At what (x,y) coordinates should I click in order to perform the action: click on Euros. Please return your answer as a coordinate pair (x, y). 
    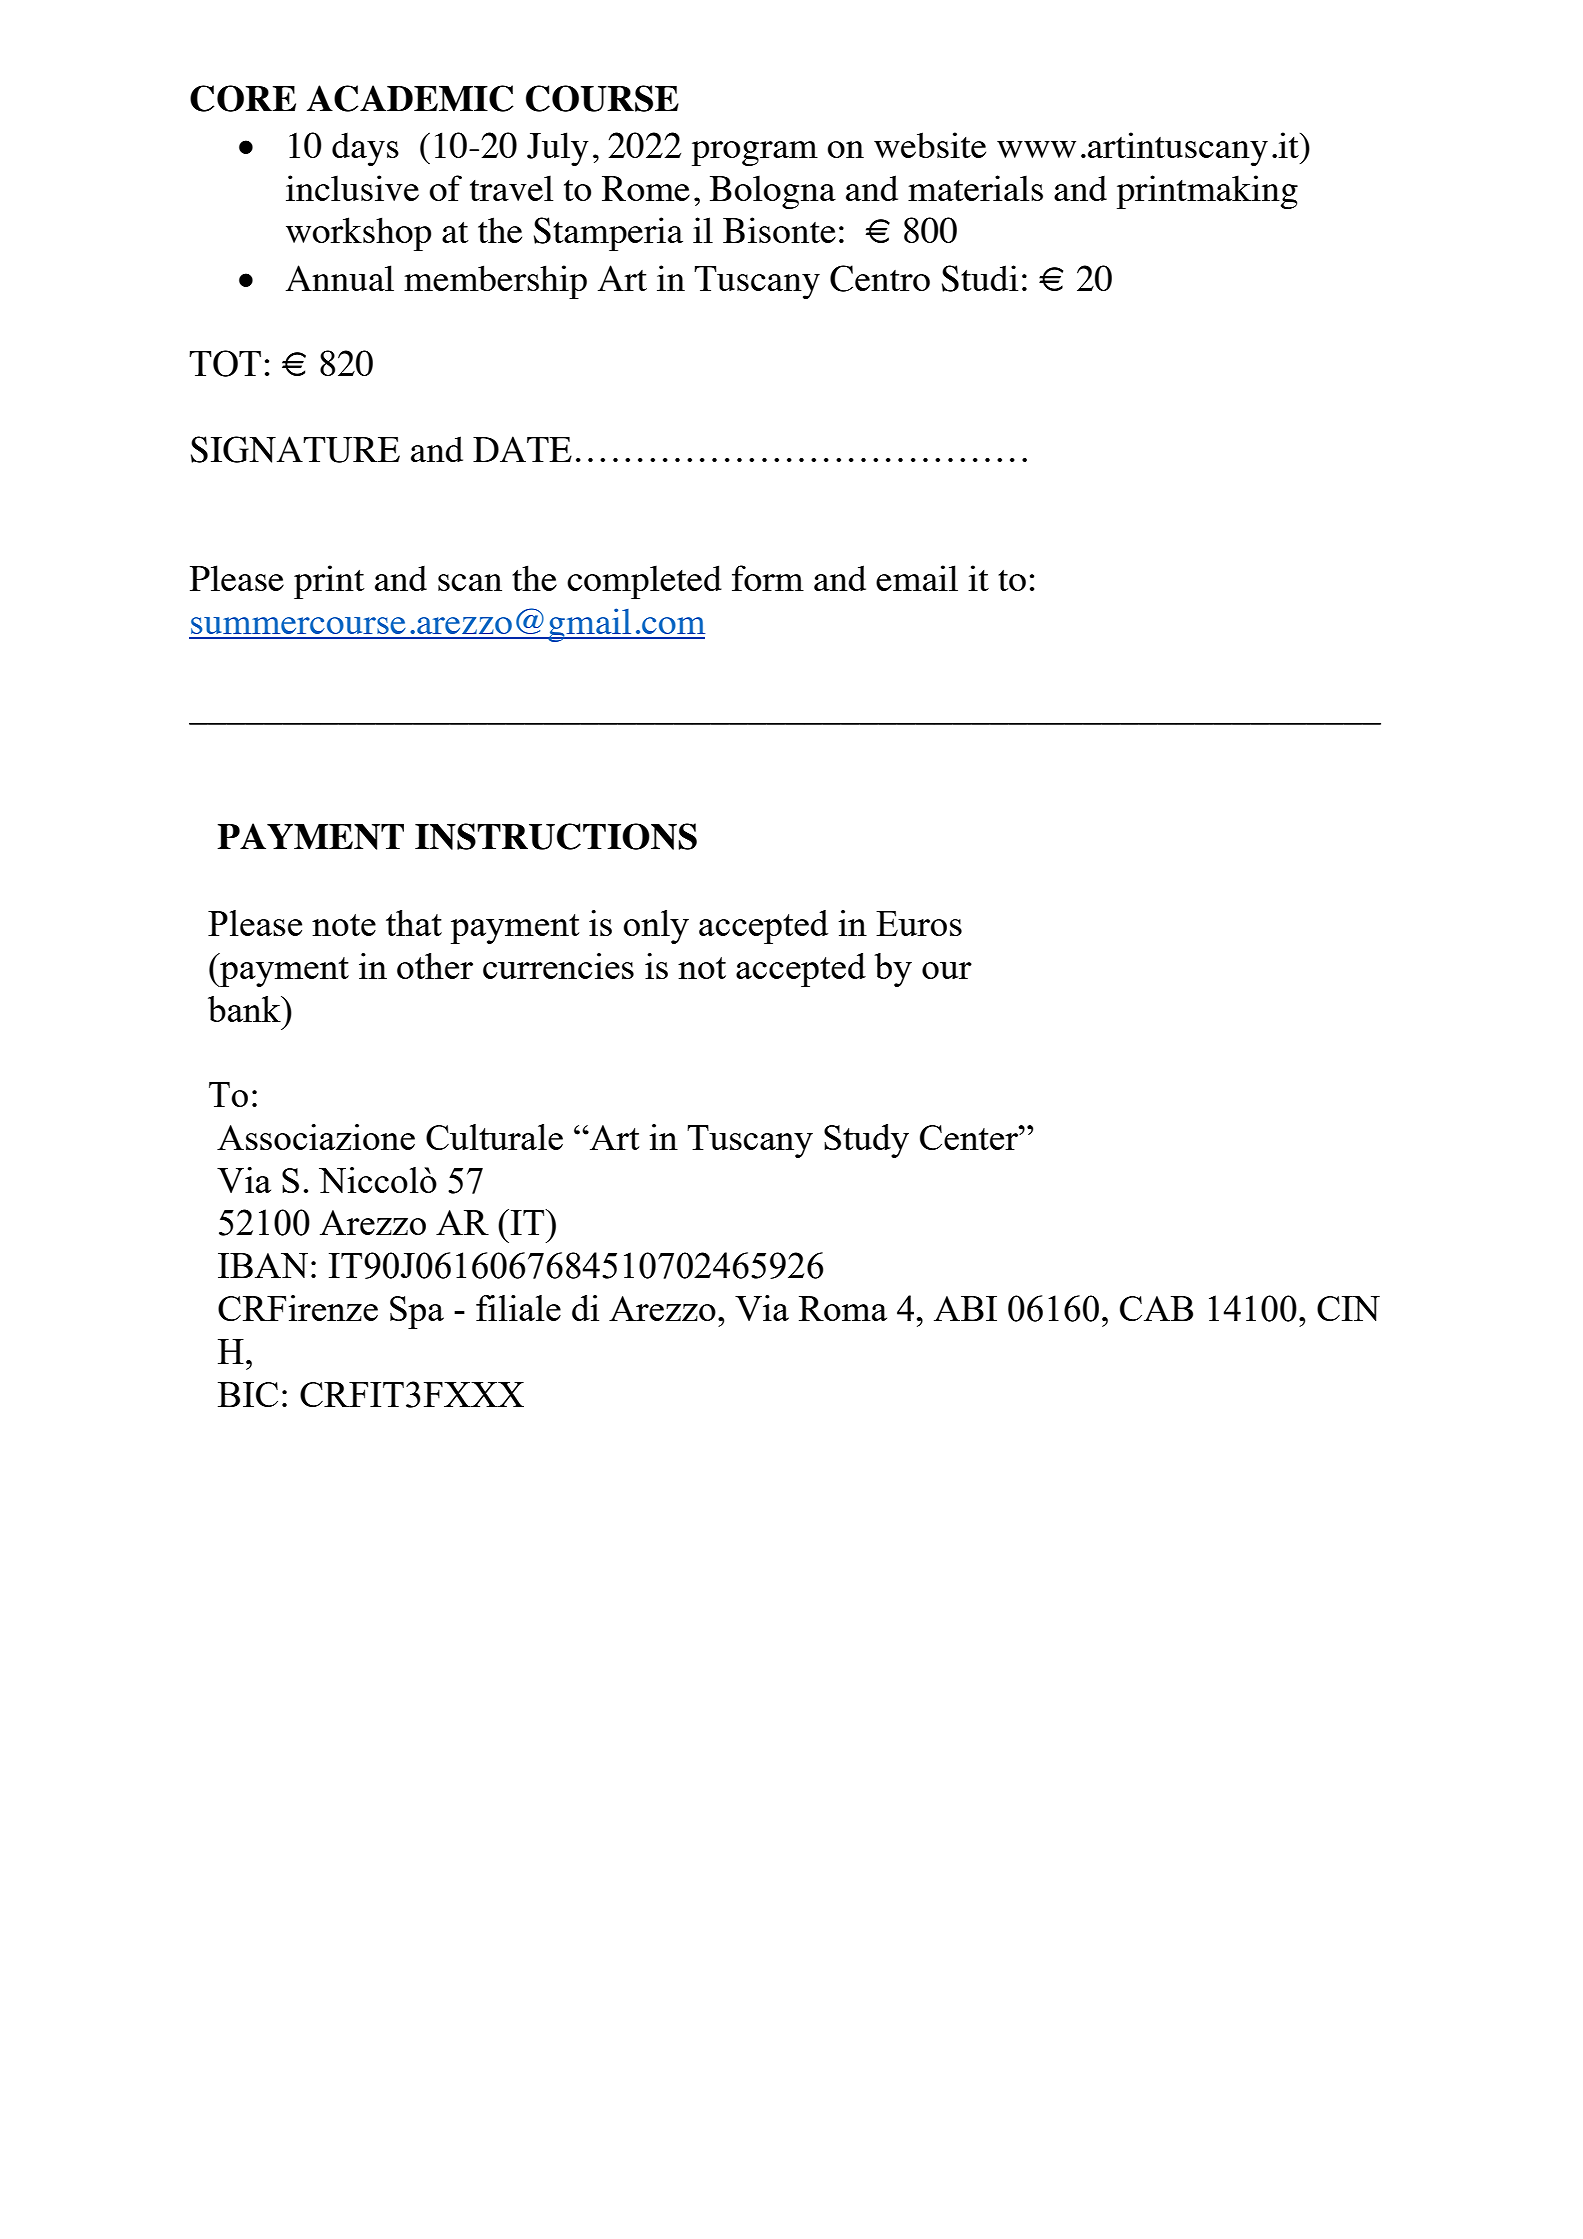
    Looking at the image, I should click on (919, 923).
